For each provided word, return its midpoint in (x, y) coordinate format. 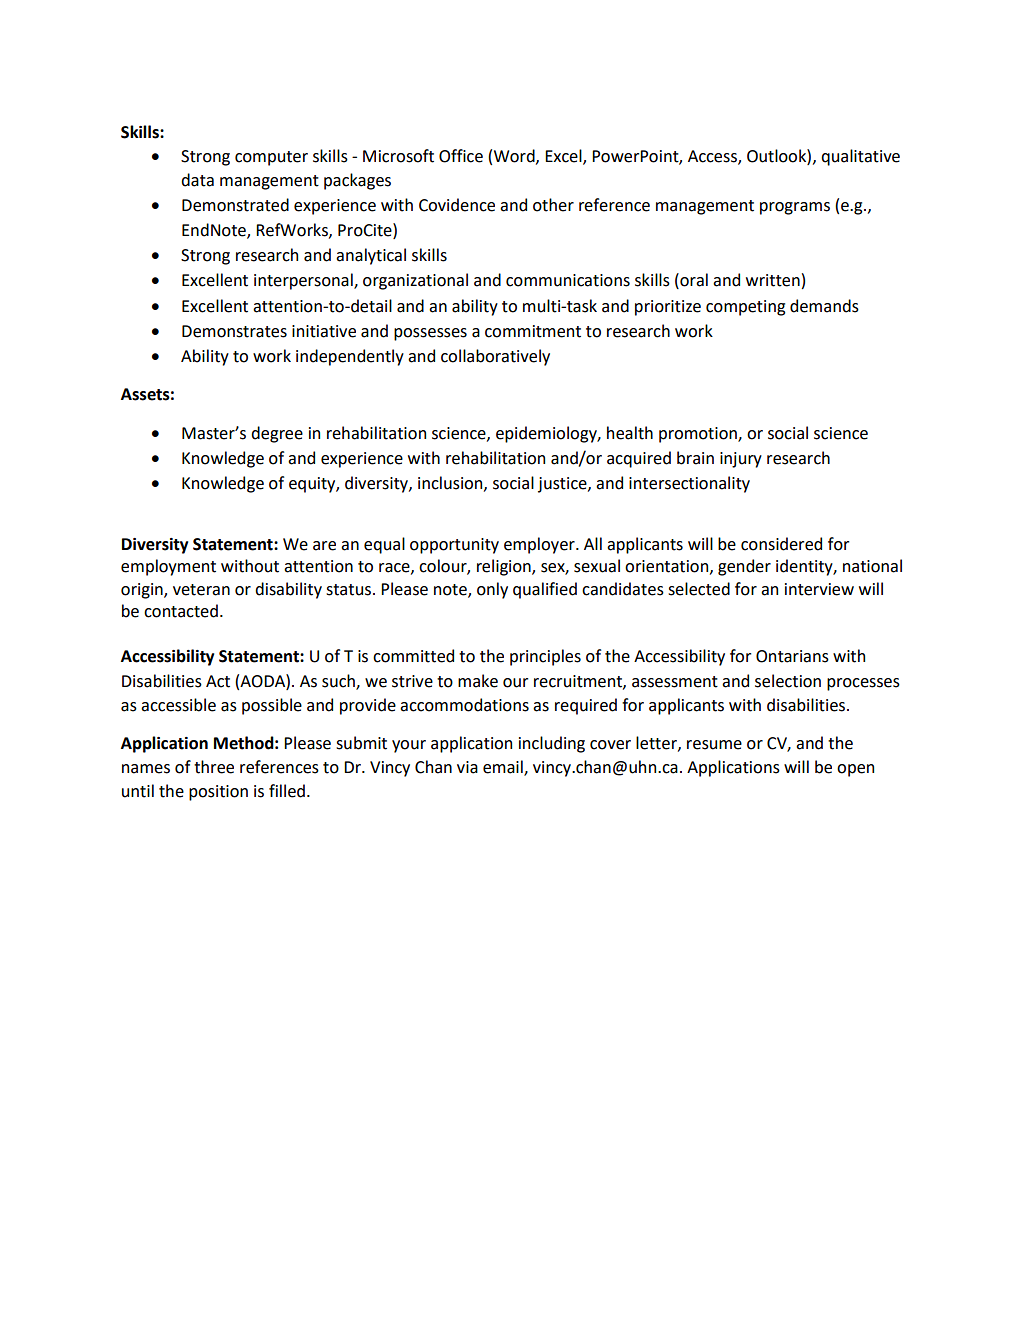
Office (461, 156)
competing (745, 308)
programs (795, 208)
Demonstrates (234, 331)
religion (505, 567)
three (214, 767)
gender (744, 567)
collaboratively (495, 357)
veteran (201, 590)
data (197, 180)
